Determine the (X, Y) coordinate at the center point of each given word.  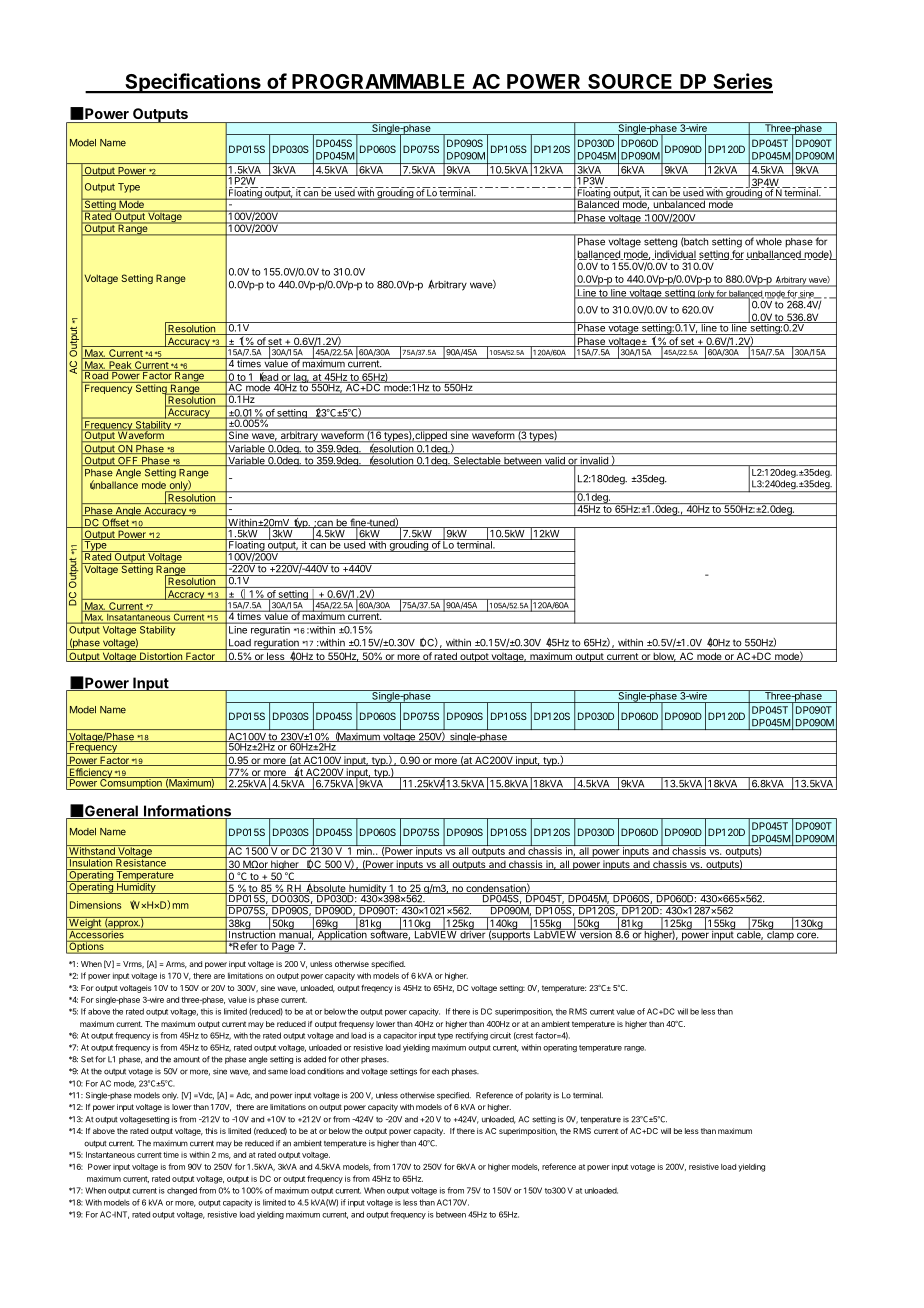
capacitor (400, 1036)
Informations (188, 812)
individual (674, 255)
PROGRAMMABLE (379, 83)
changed (182, 1191)
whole (769, 241)
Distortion (161, 657)
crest (523, 1036)
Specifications (193, 83)
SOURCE (630, 83)
